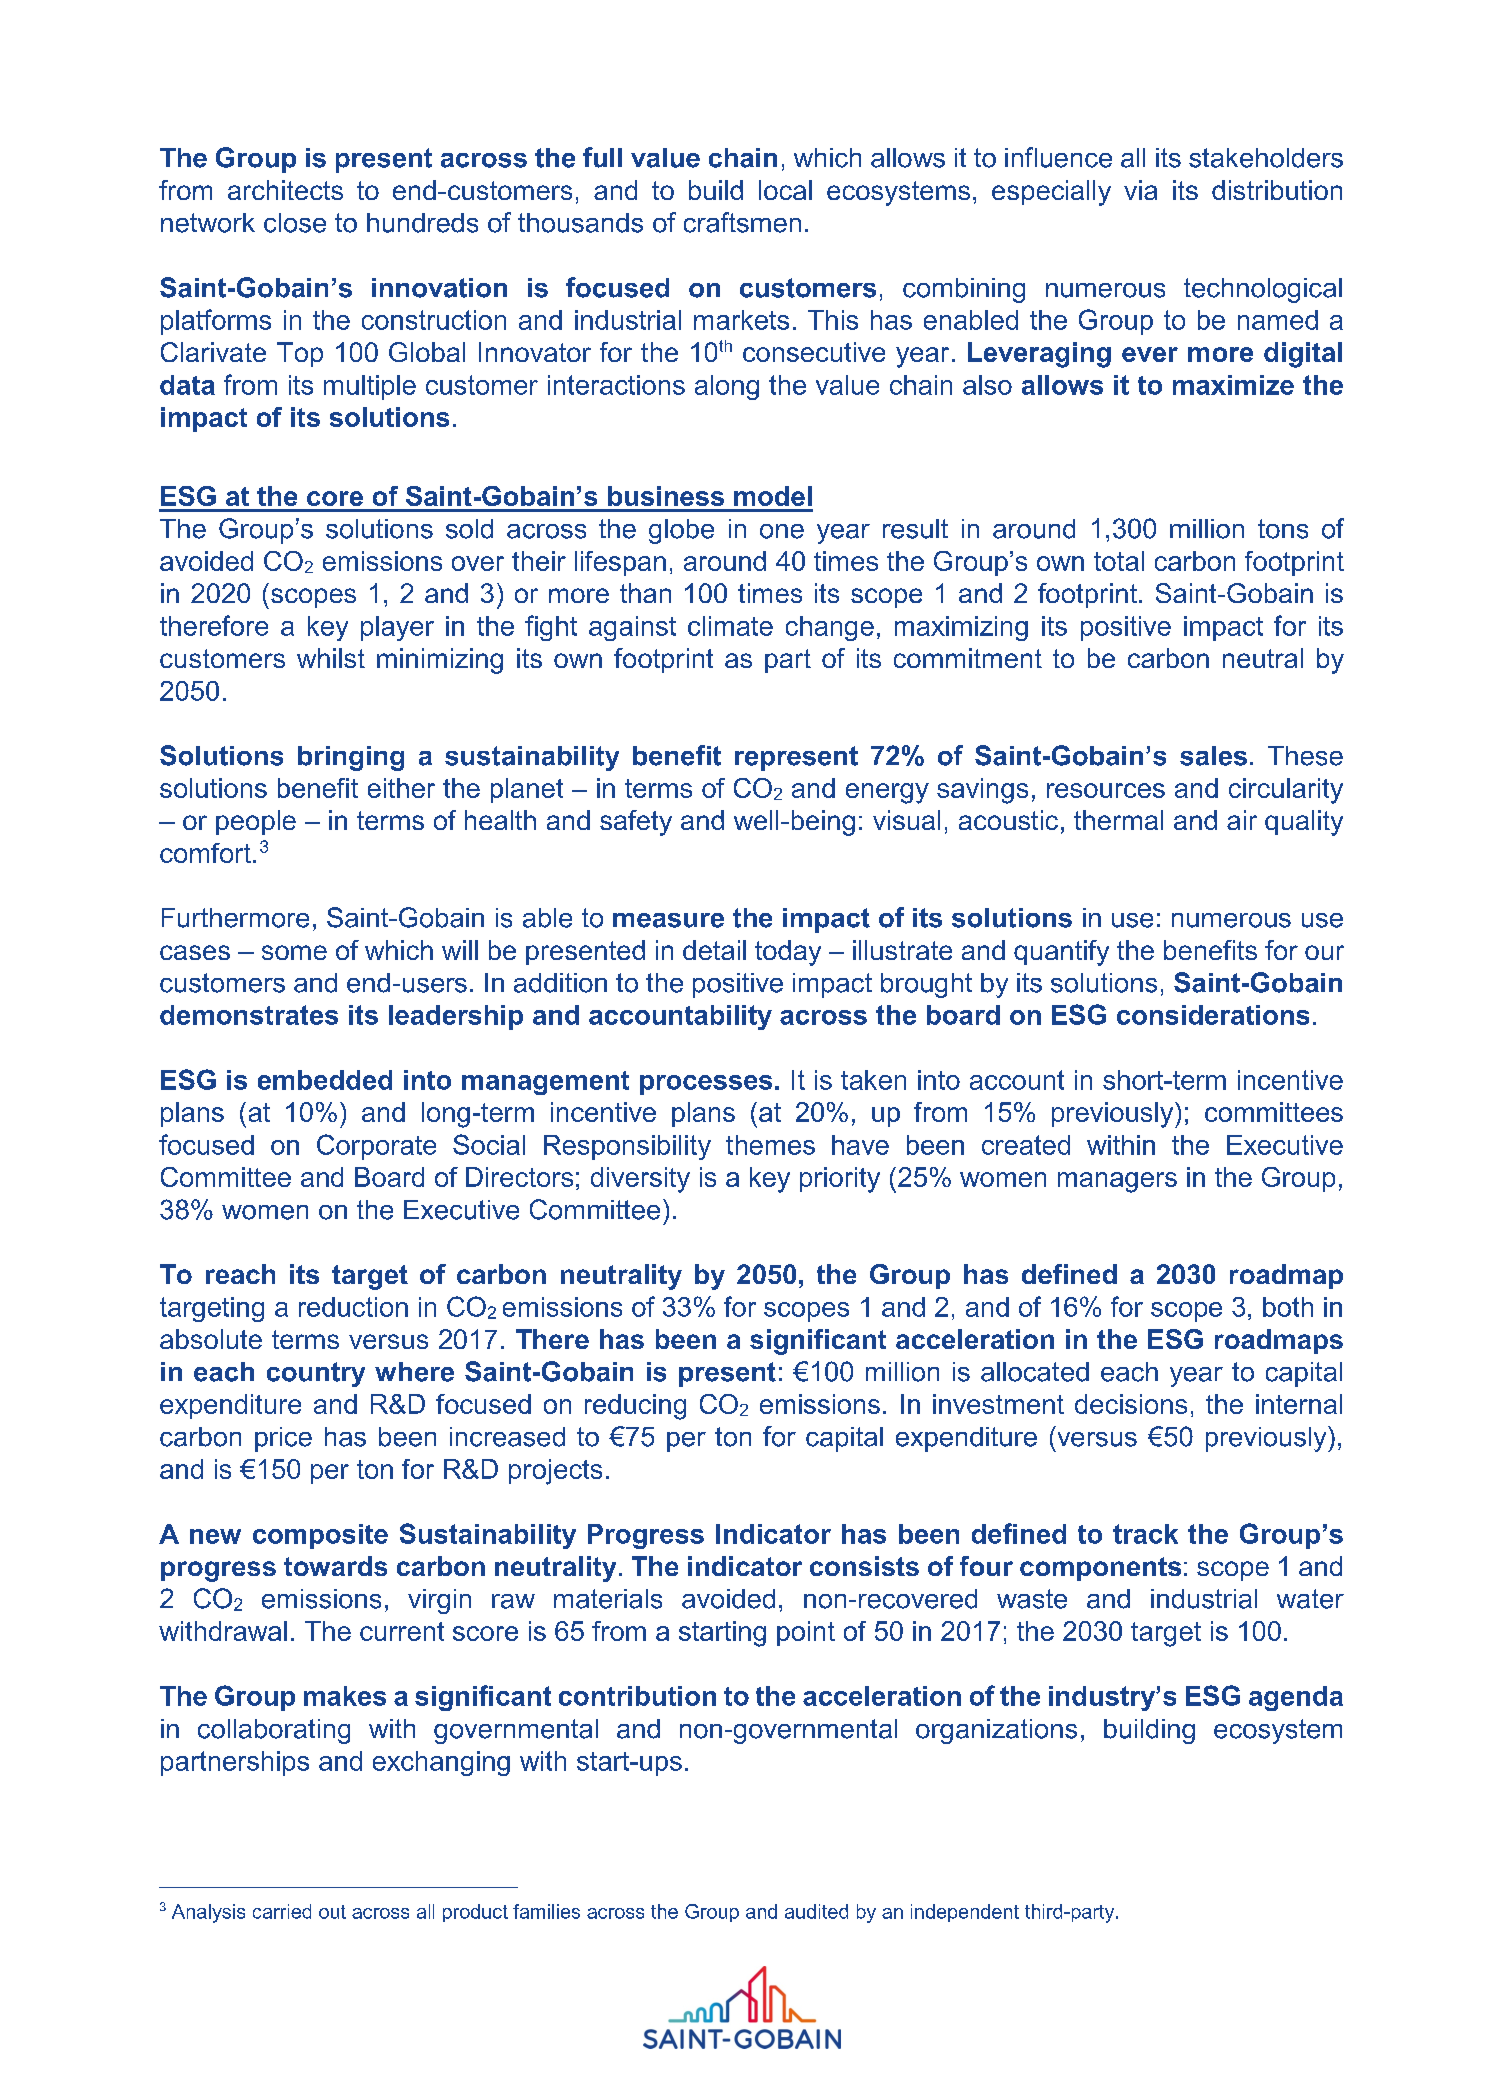 This image has height=2100, width=1485. What do you see at coordinates (332, 1912) in the image?
I see `out` at bounding box center [332, 1912].
